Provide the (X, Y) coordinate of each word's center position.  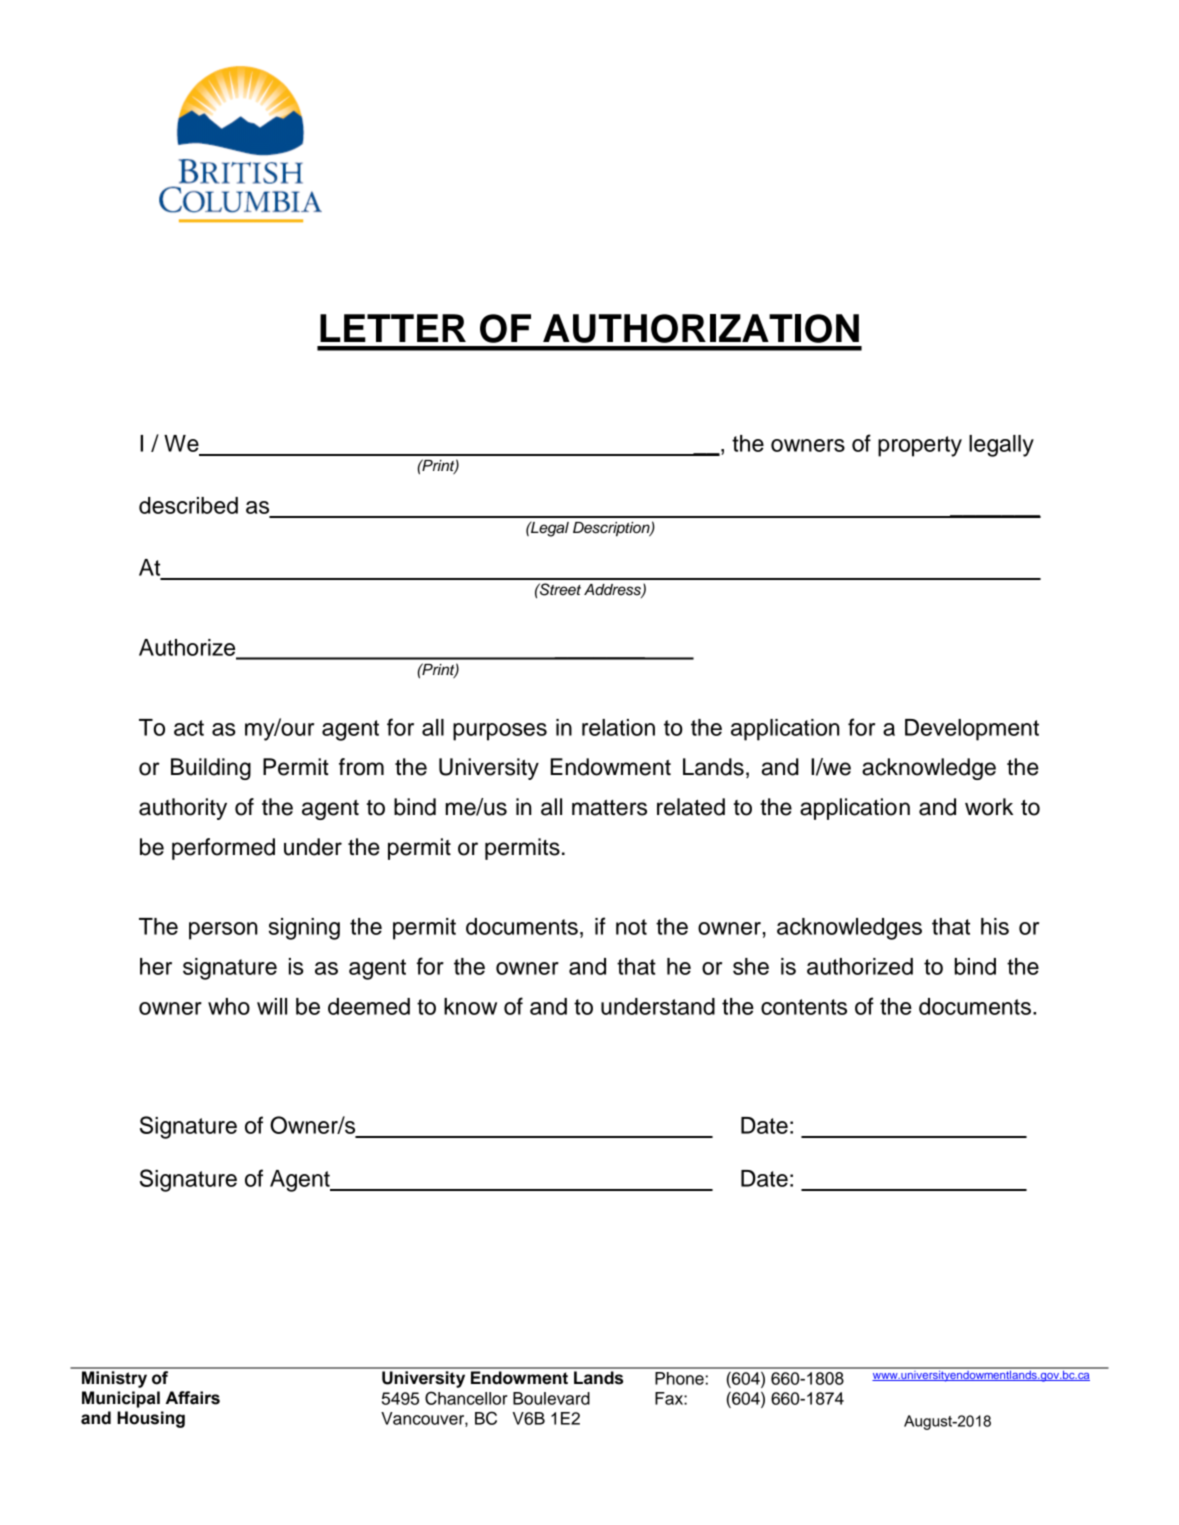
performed (223, 849)
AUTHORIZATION (701, 328)
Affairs (193, 1398)
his (995, 926)
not (631, 927)
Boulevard (551, 1398)
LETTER (393, 328)
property (920, 446)
